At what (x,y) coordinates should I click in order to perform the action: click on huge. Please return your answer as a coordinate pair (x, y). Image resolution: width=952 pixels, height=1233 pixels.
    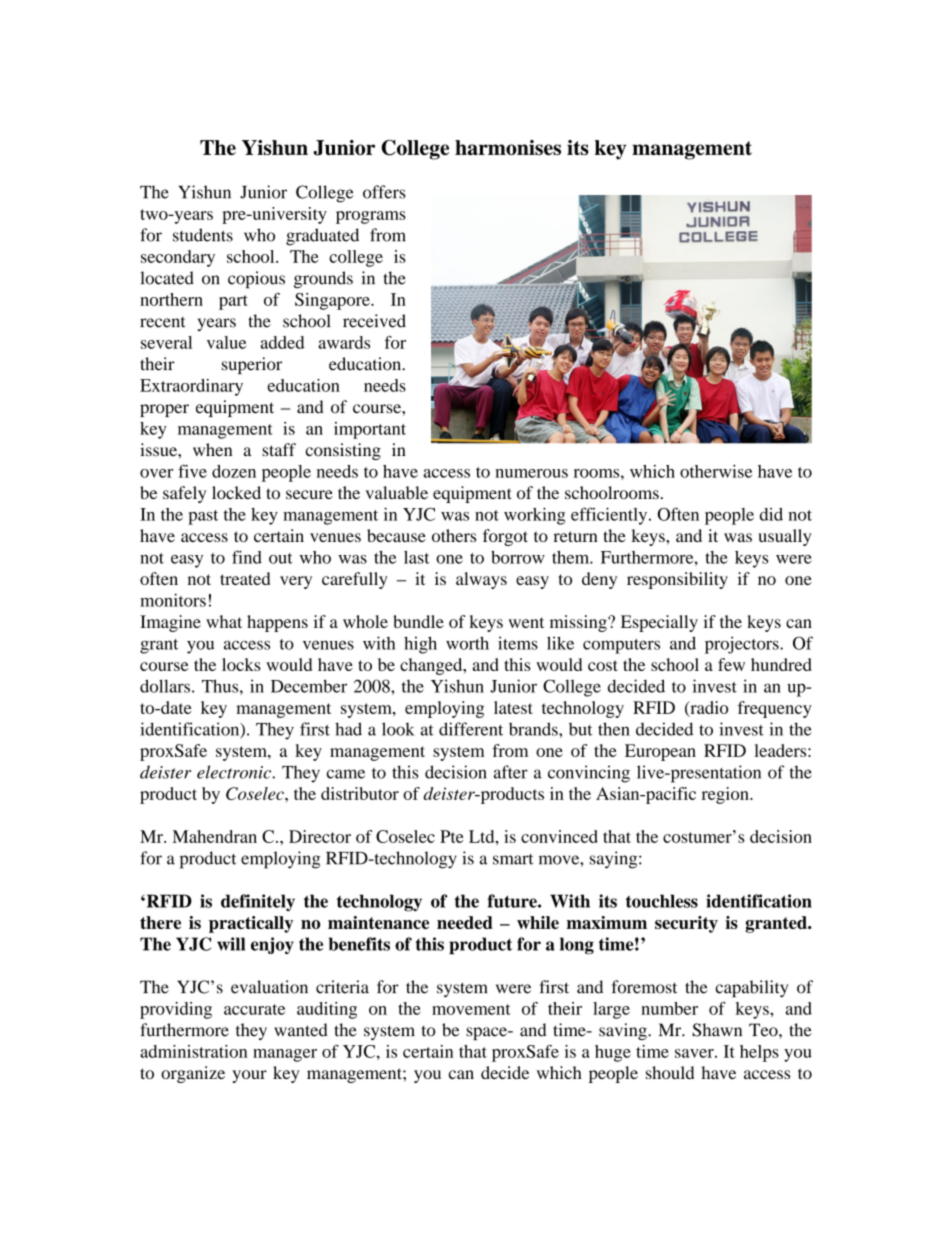
    Looking at the image, I should click on (613, 1053).
